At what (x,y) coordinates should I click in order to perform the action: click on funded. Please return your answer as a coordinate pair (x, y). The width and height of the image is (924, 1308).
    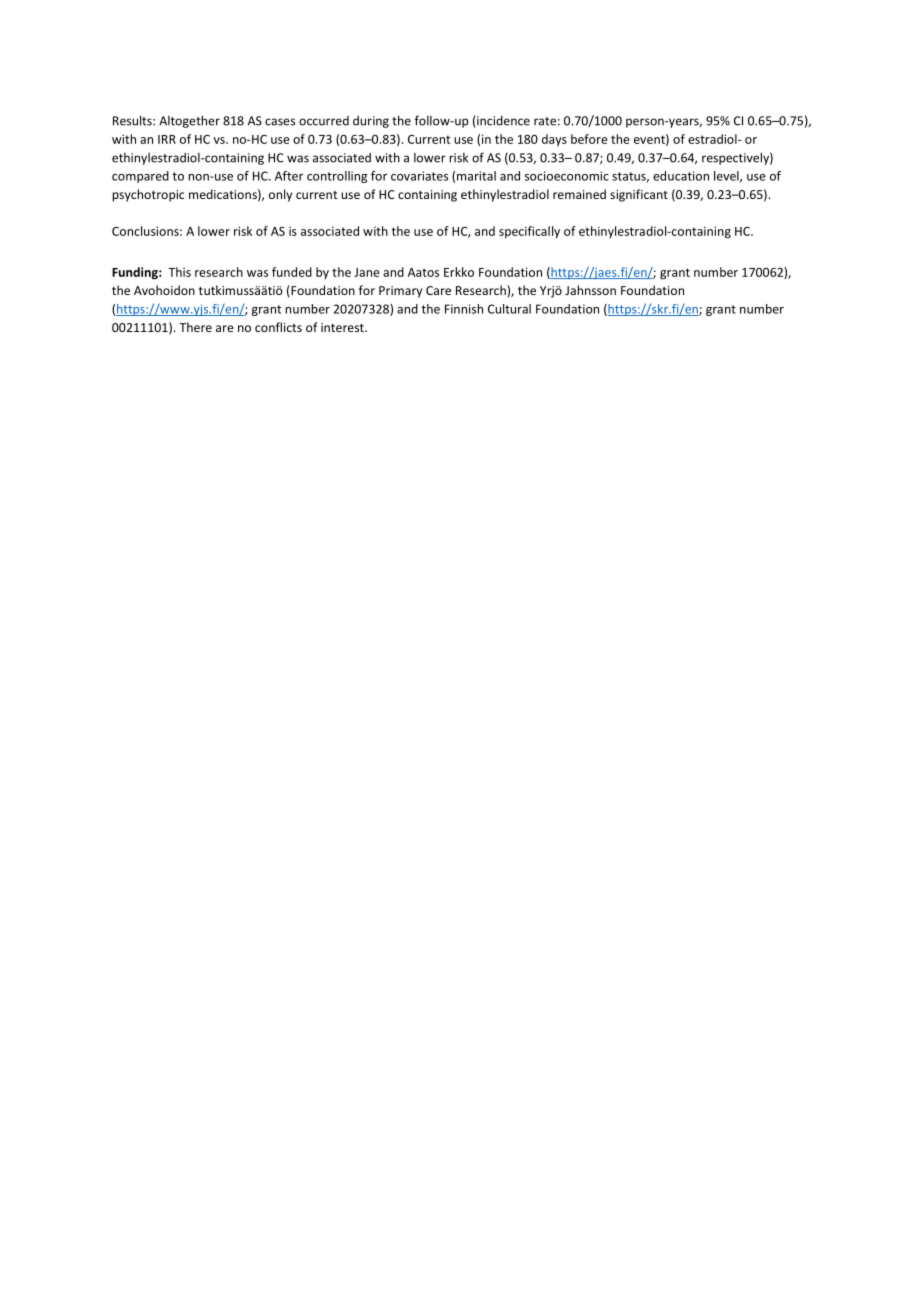
    Looking at the image, I should click on (292, 272).
